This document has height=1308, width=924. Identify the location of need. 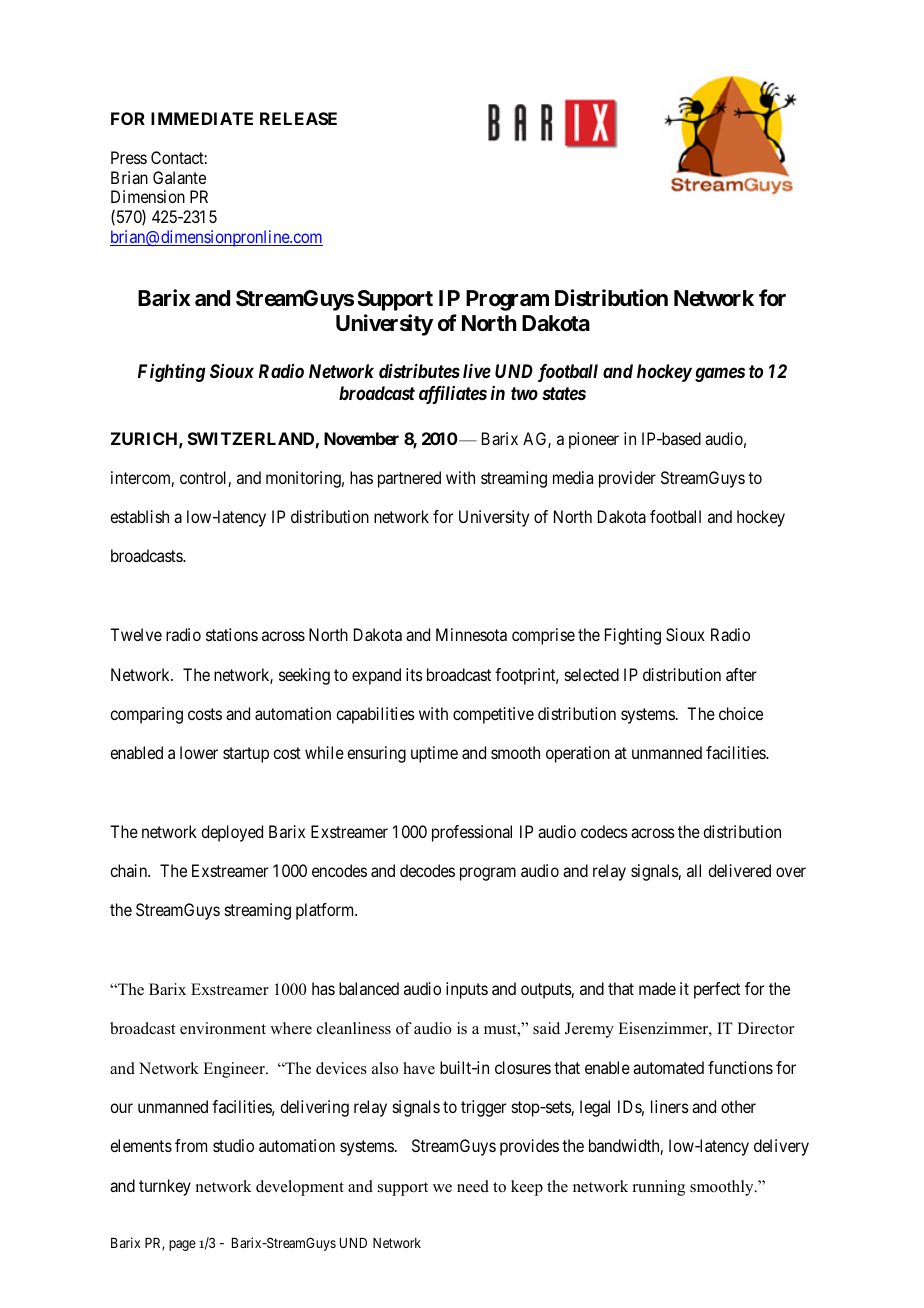
(473, 1186).
